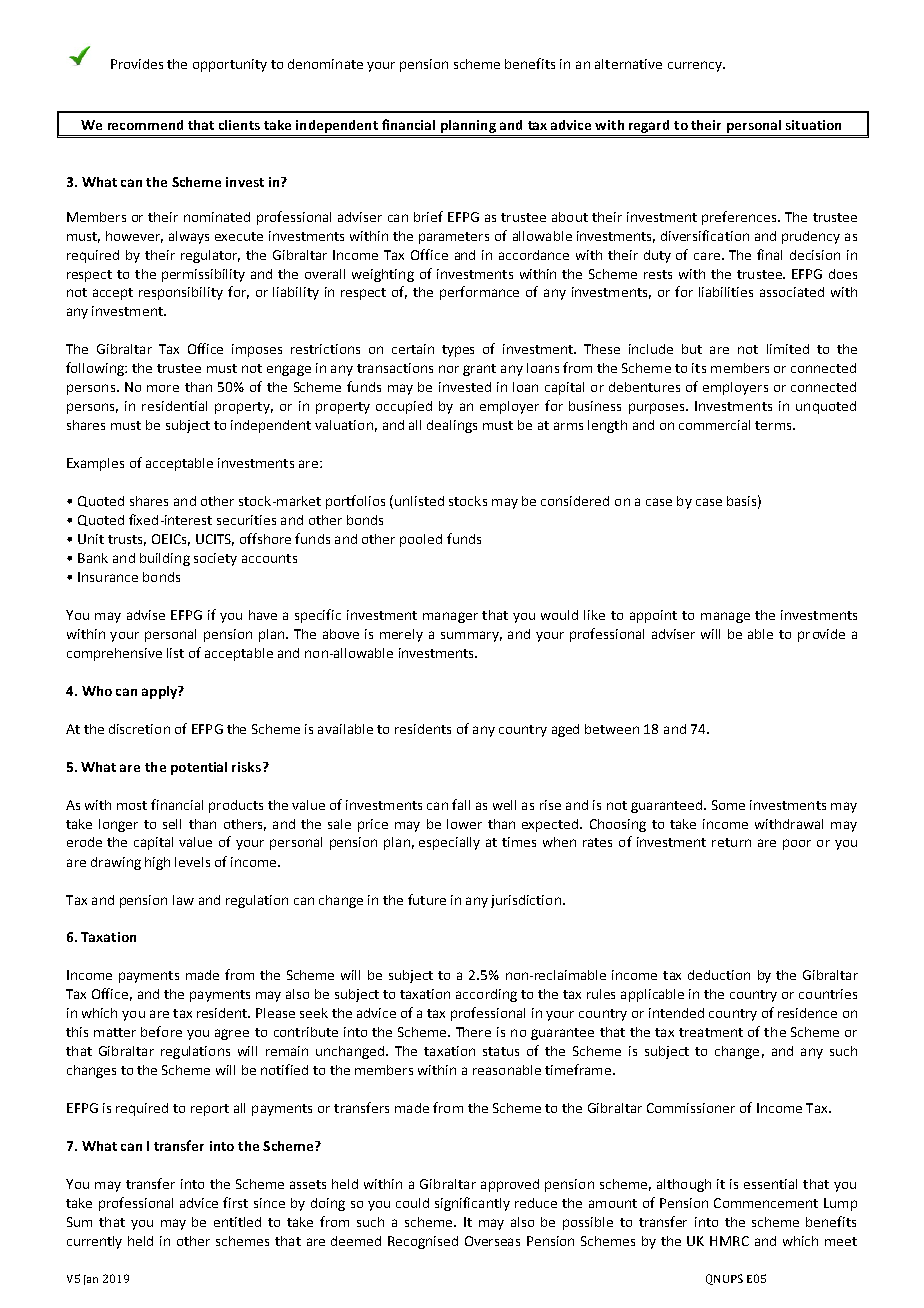  What do you see at coordinates (452, 426) in the image?
I see `dealings` at bounding box center [452, 426].
